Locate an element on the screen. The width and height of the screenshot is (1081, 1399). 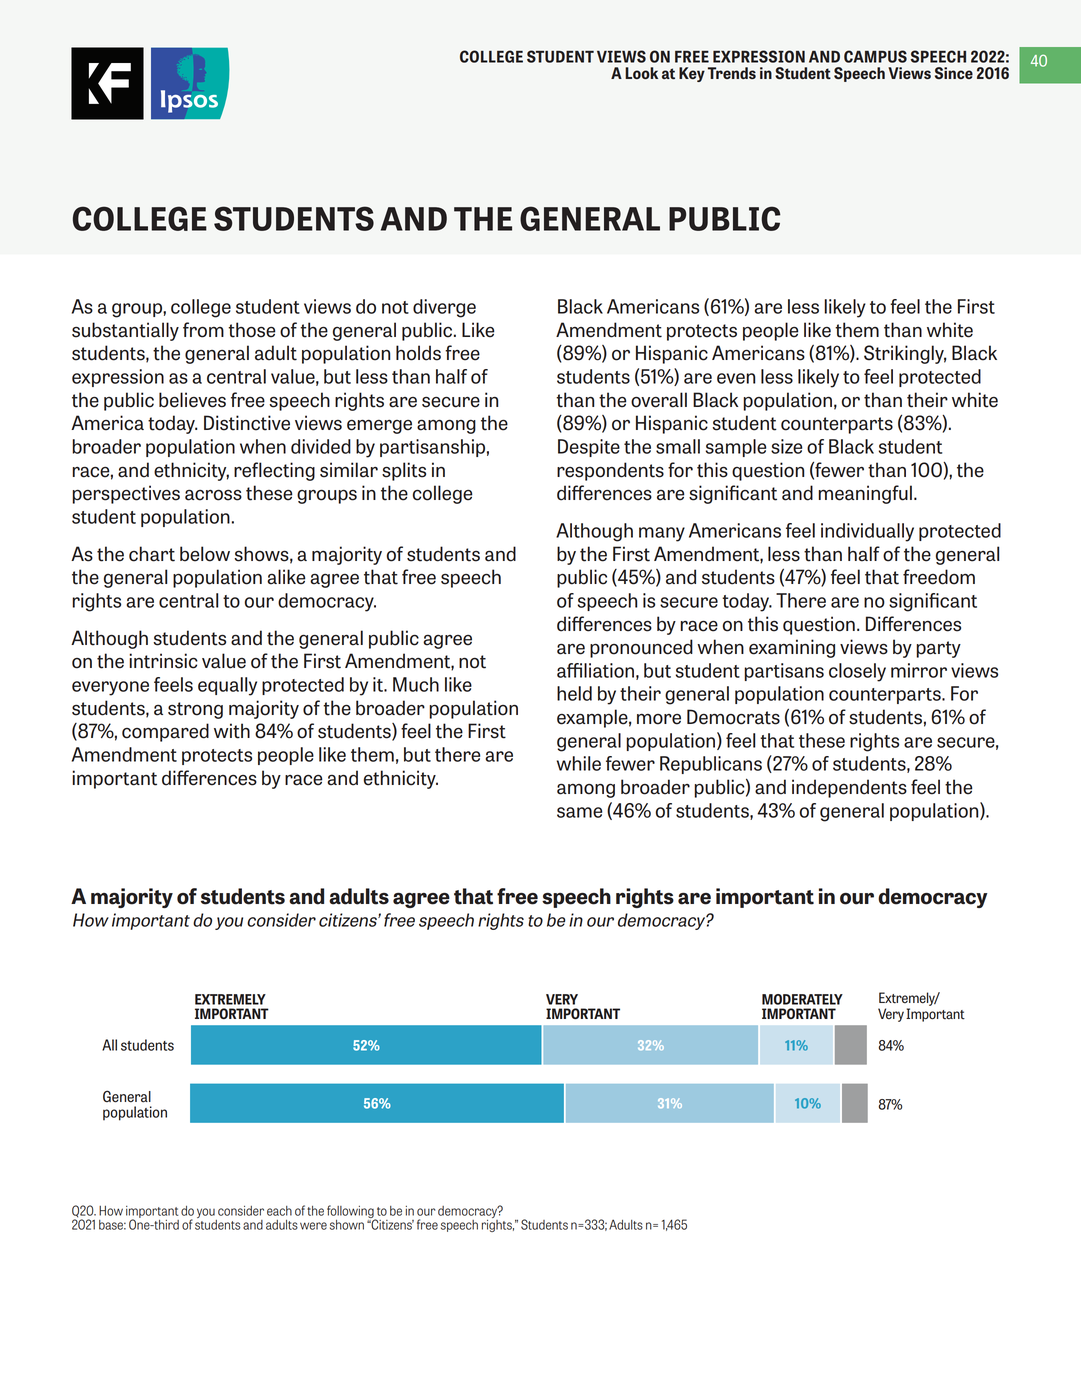
from is located at coordinates (203, 330).
